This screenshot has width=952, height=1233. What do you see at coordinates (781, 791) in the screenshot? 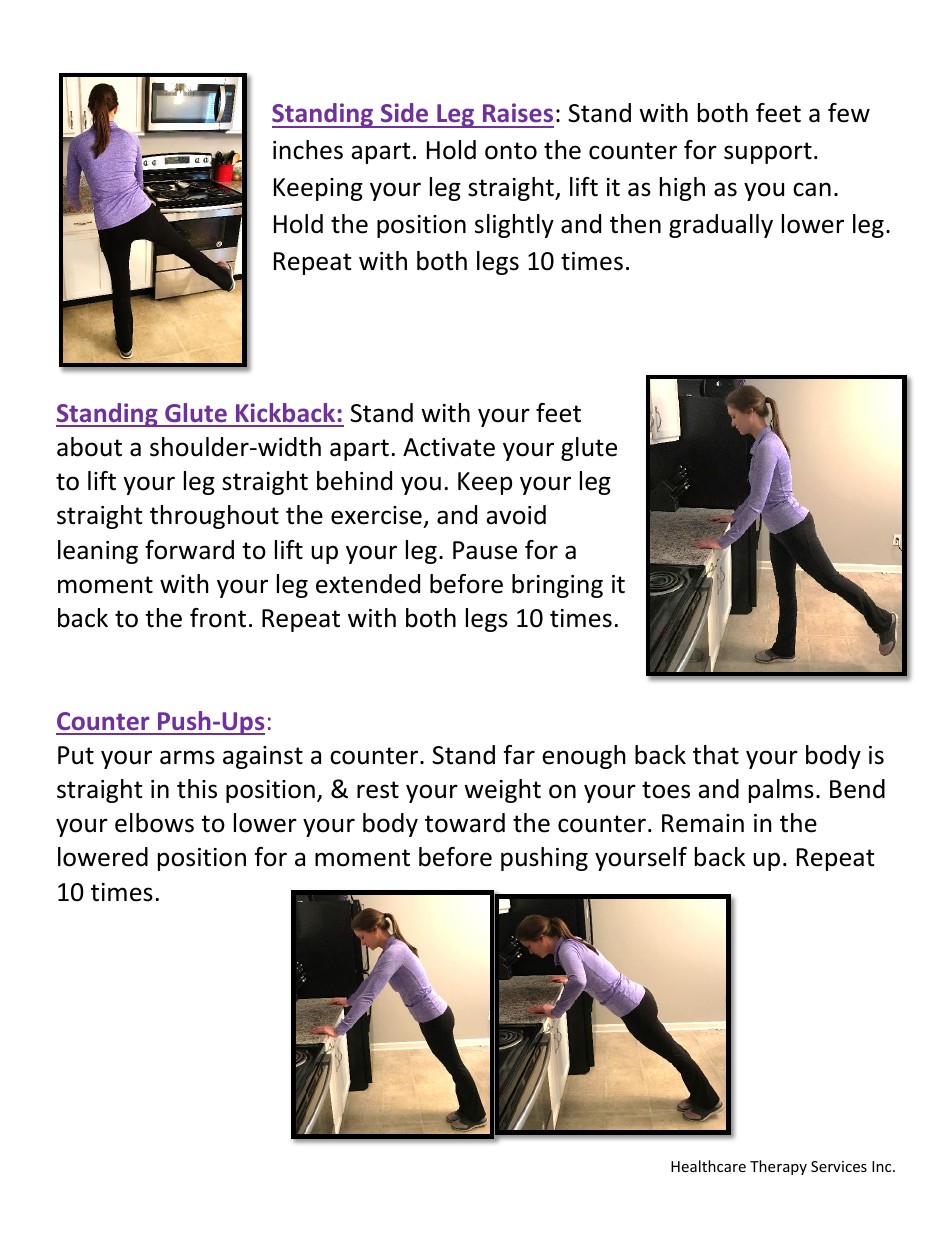
I see `palms` at bounding box center [781, 791].
